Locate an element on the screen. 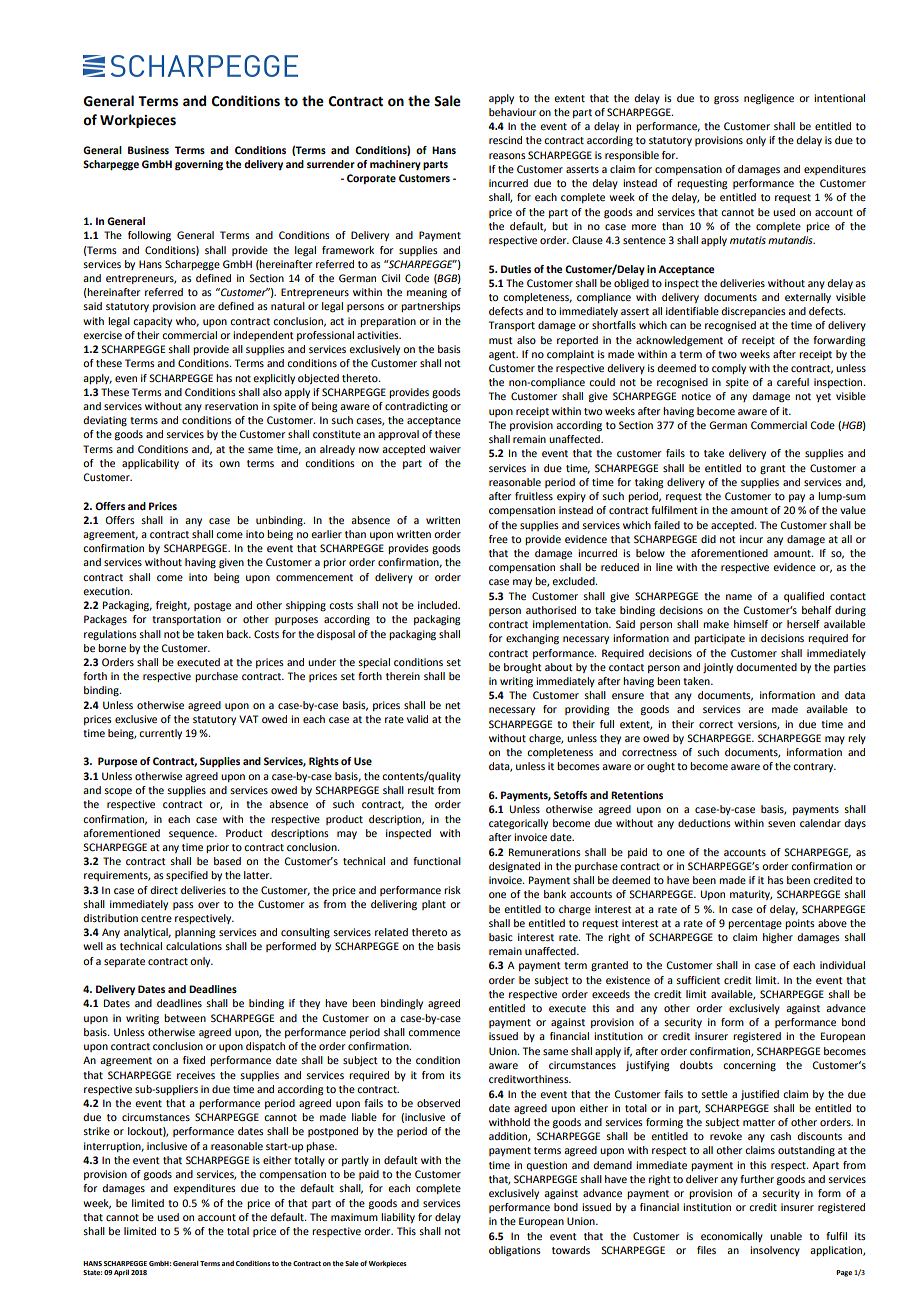 This screenshot has height=1308, width=924. postage is located at coordinates (212, 607).
